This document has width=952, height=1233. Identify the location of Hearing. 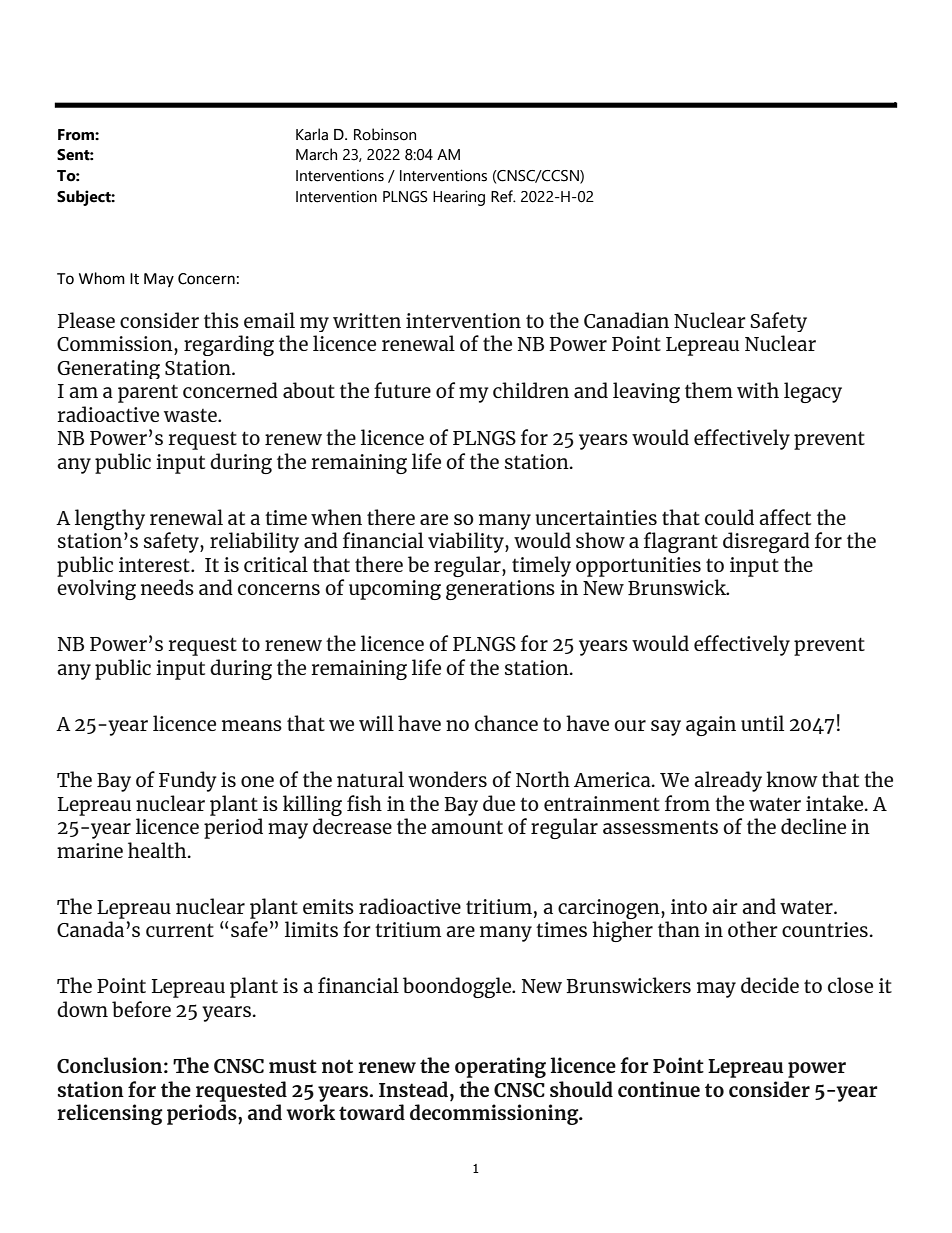
(459, 198).
